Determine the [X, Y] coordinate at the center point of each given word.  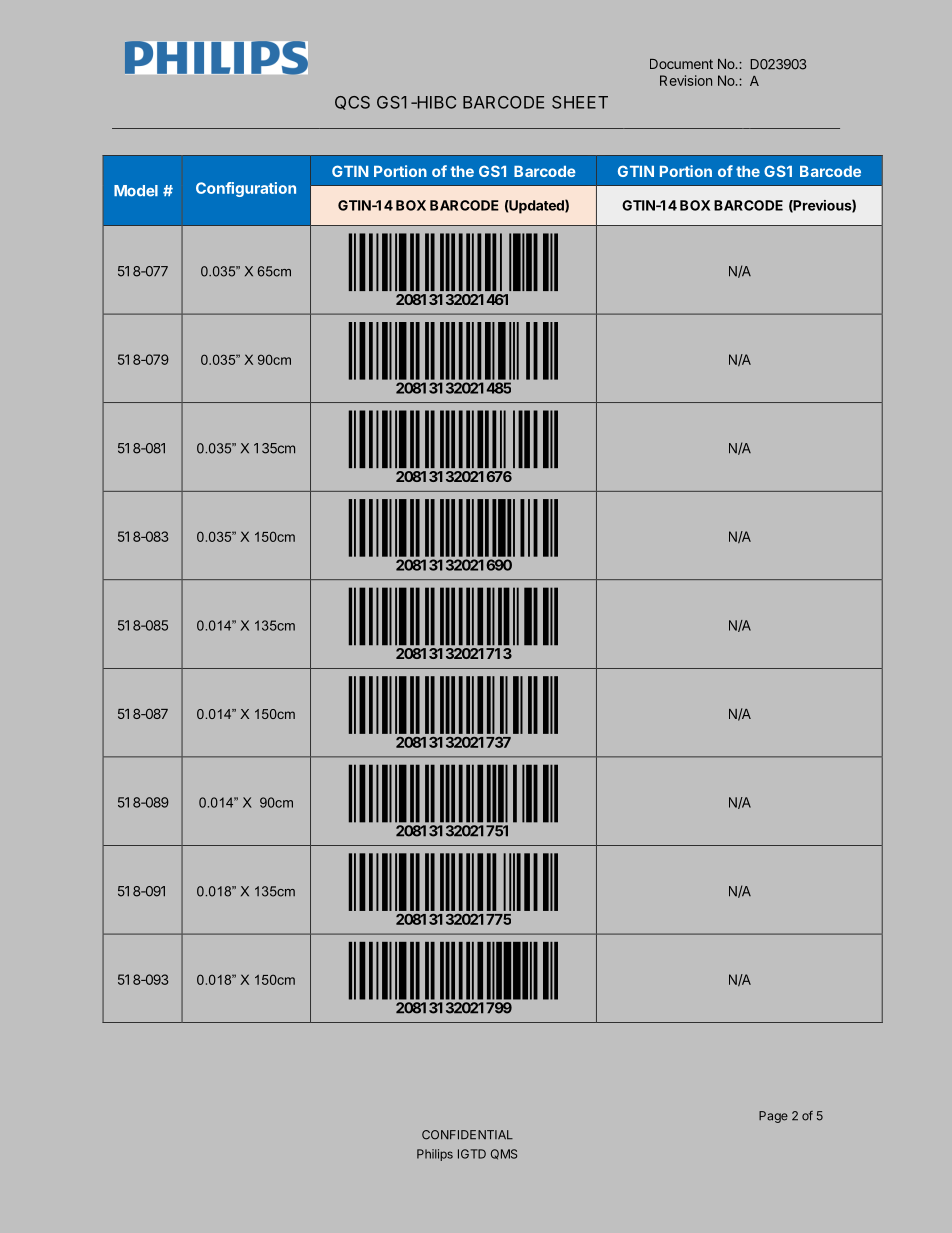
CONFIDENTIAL [467, 1135]
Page [773, 1117]
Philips [435, 1155]
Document [681, 64]
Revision [686, 80]
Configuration [246, 189]
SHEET [580, 102]
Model [136, 191]
